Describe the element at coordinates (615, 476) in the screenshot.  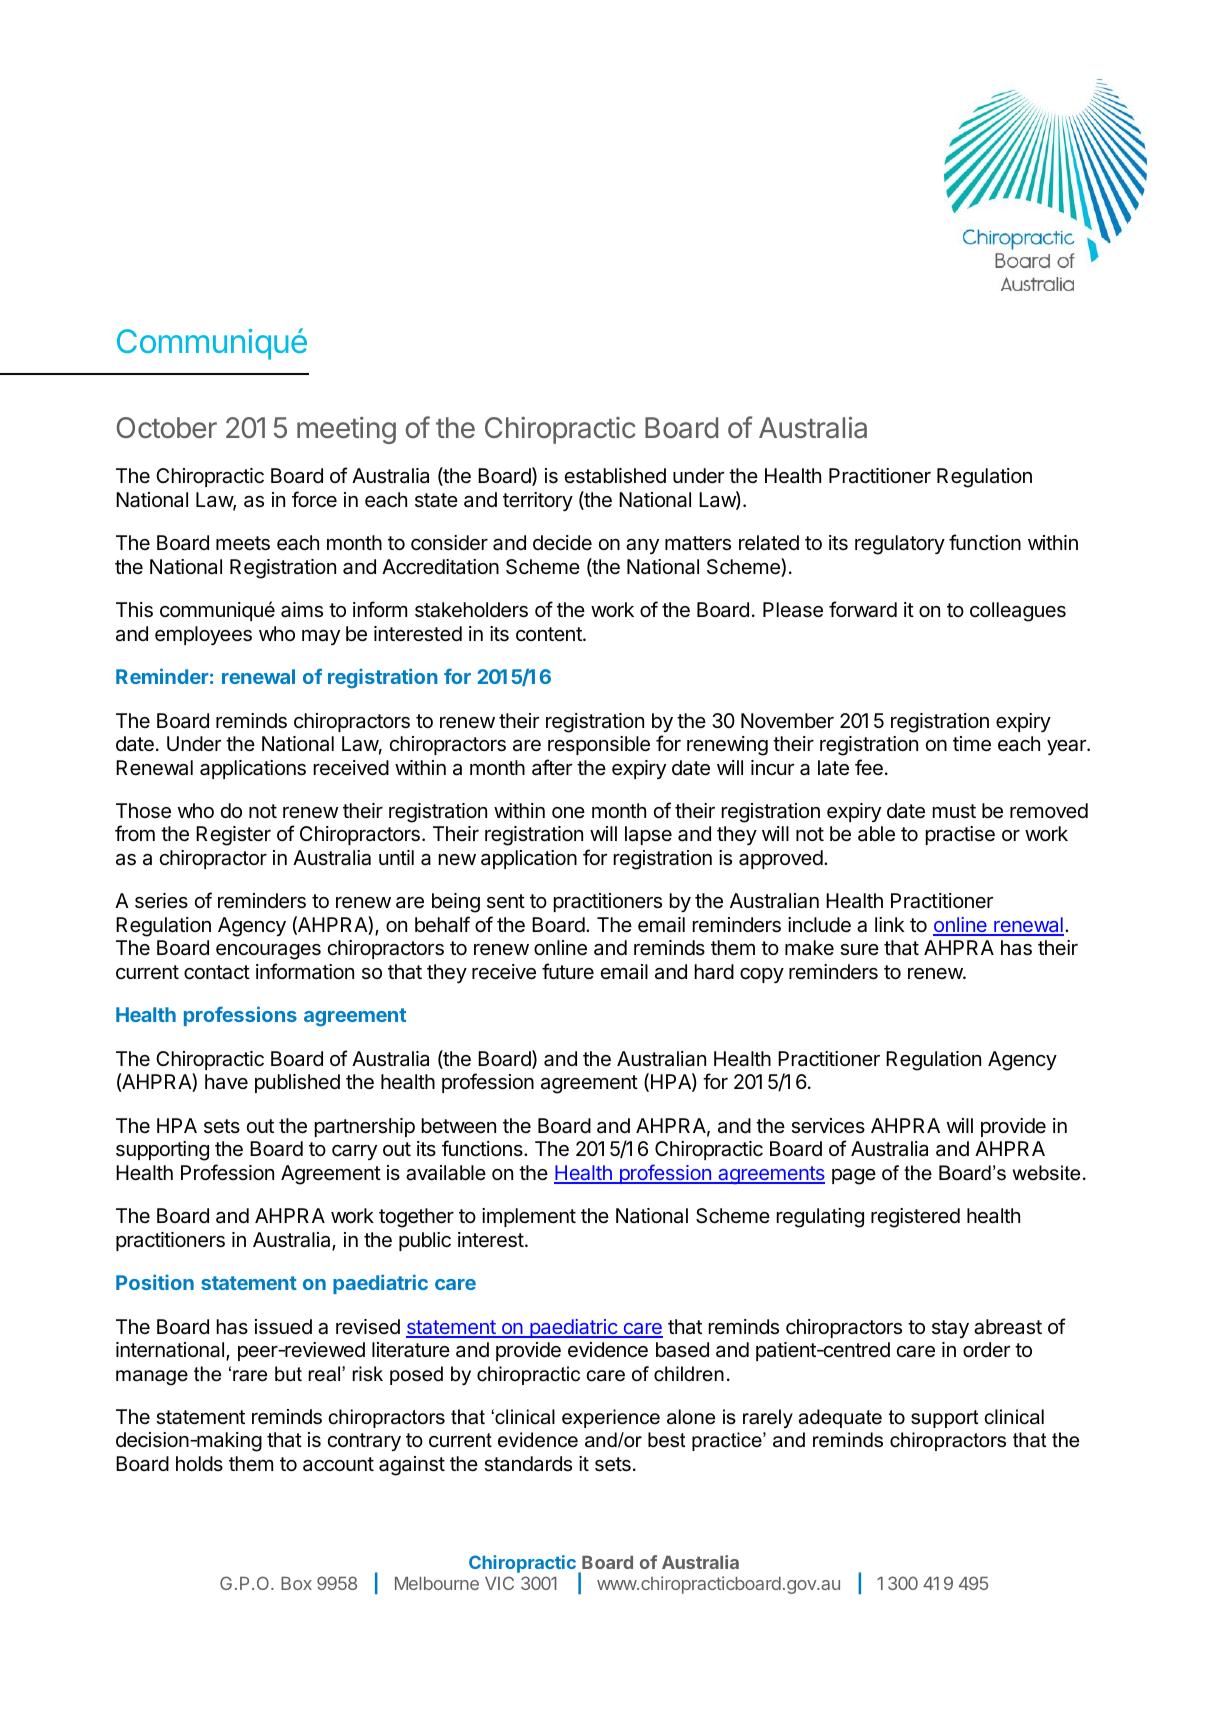
I see `established` at that location.
